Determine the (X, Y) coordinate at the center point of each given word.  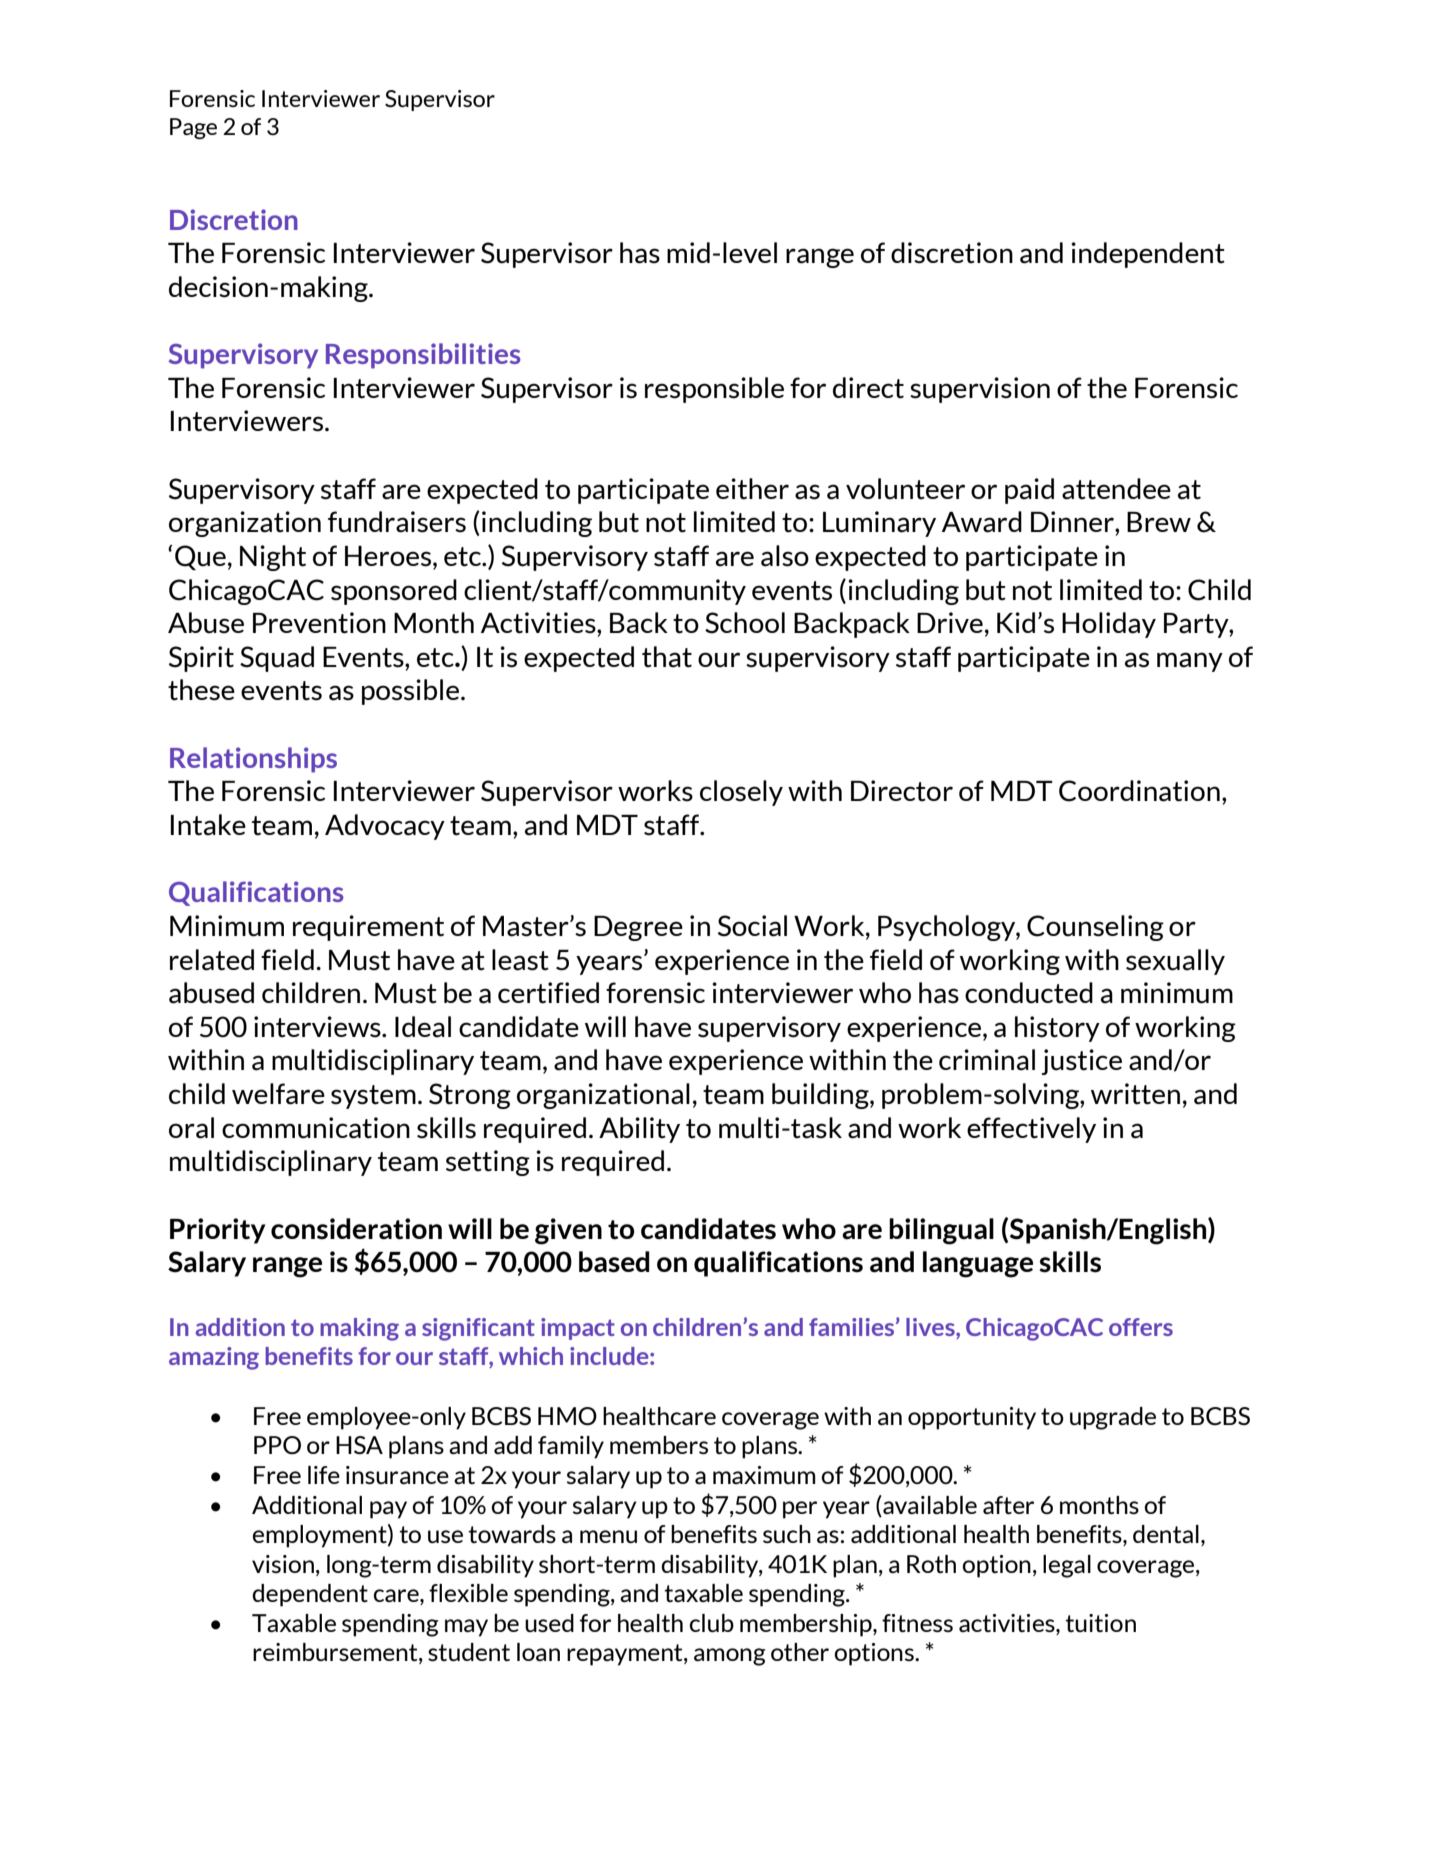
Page (193, 129)
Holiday (1109, 625)
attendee (1116, 489)
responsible (714, 390)
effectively (1031, 1130)
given (568, 1231)
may (466, 1628)
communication (316, 1128)
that (667, 657)
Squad (277, 659)
